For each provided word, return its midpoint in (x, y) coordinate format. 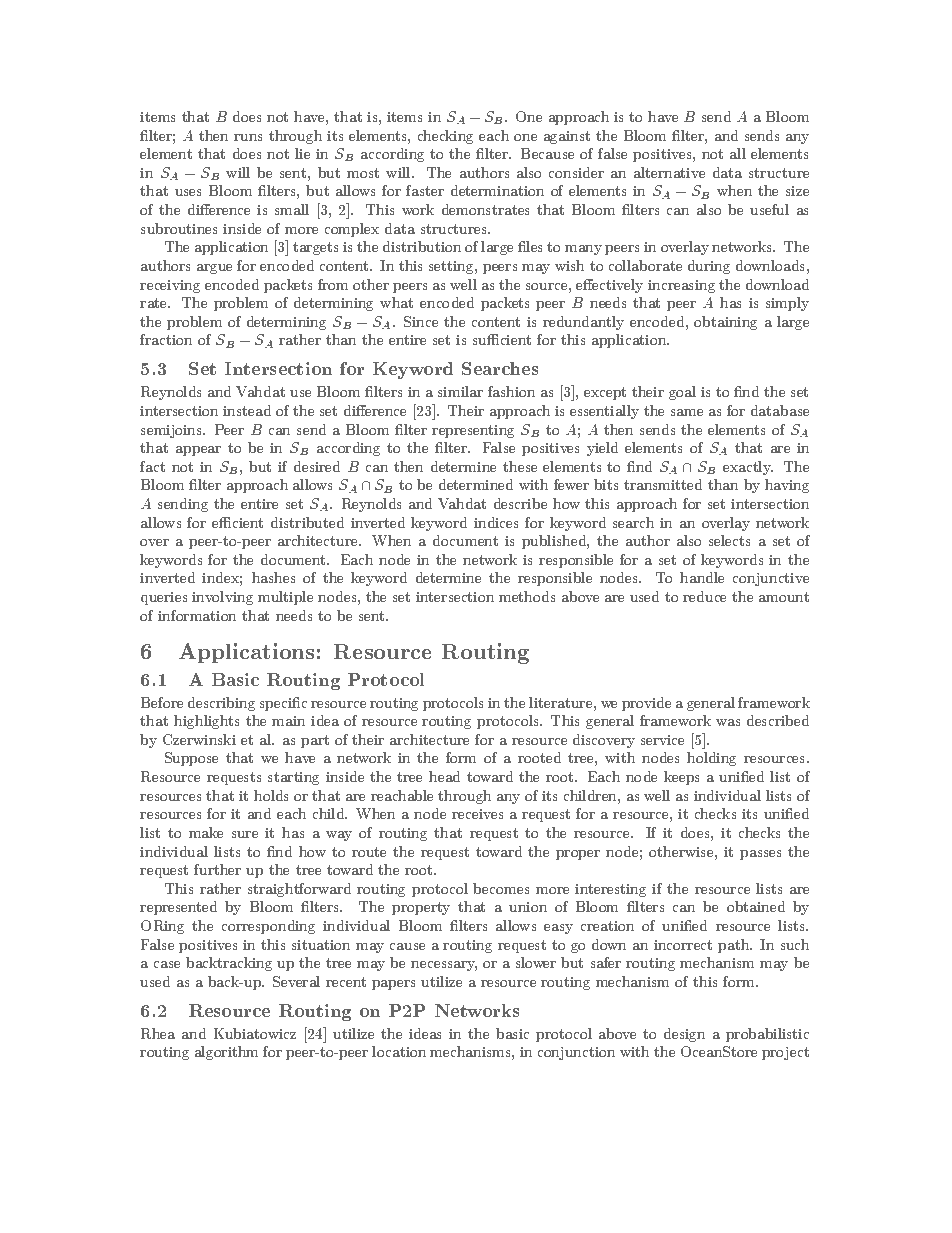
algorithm (226, 1053)
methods (527, 596)
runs (248, 137)
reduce (704, 596)
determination (497, 190)
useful (769, 209)
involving (222, 598)
